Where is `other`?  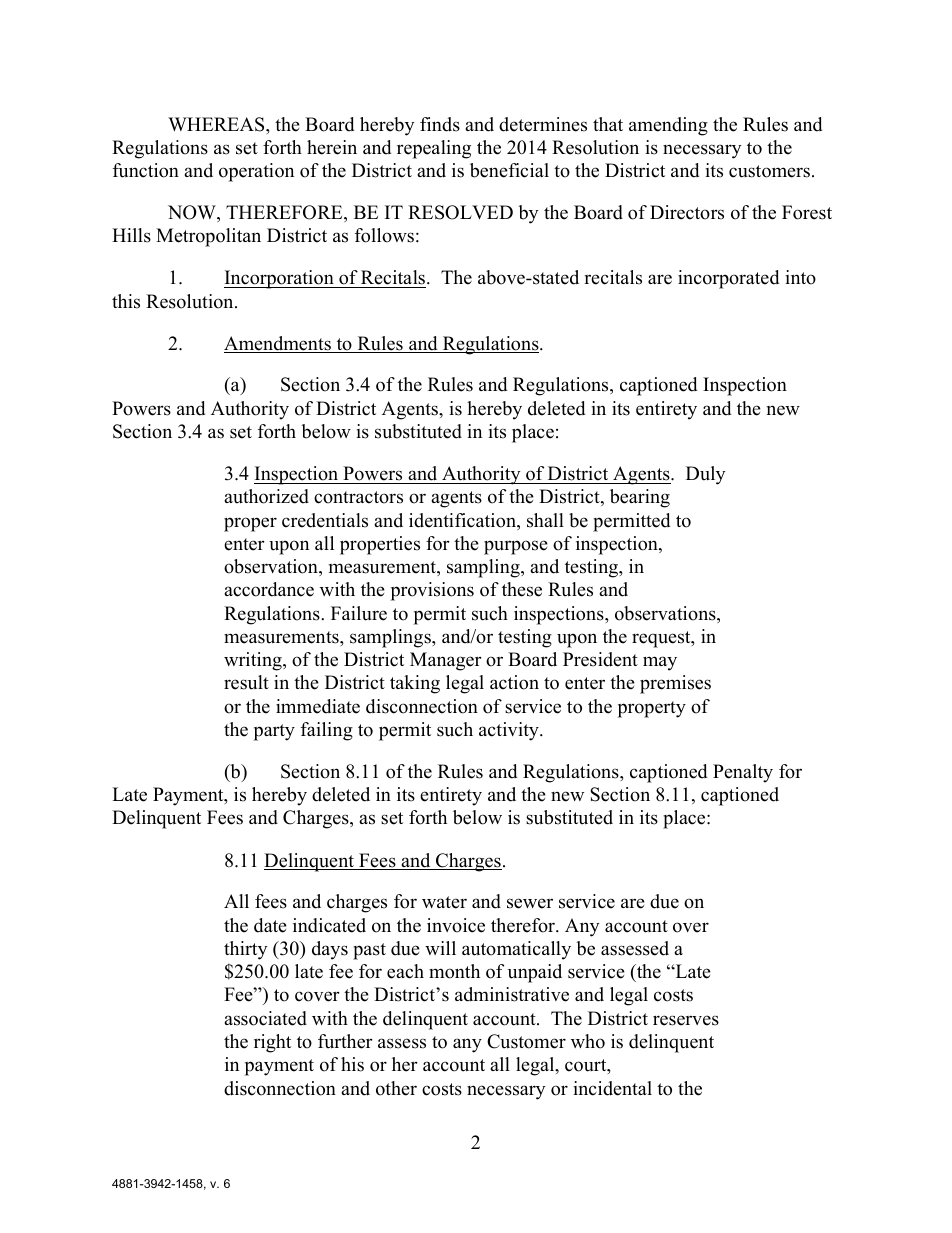 other is located at coordinates (396, 1088).
